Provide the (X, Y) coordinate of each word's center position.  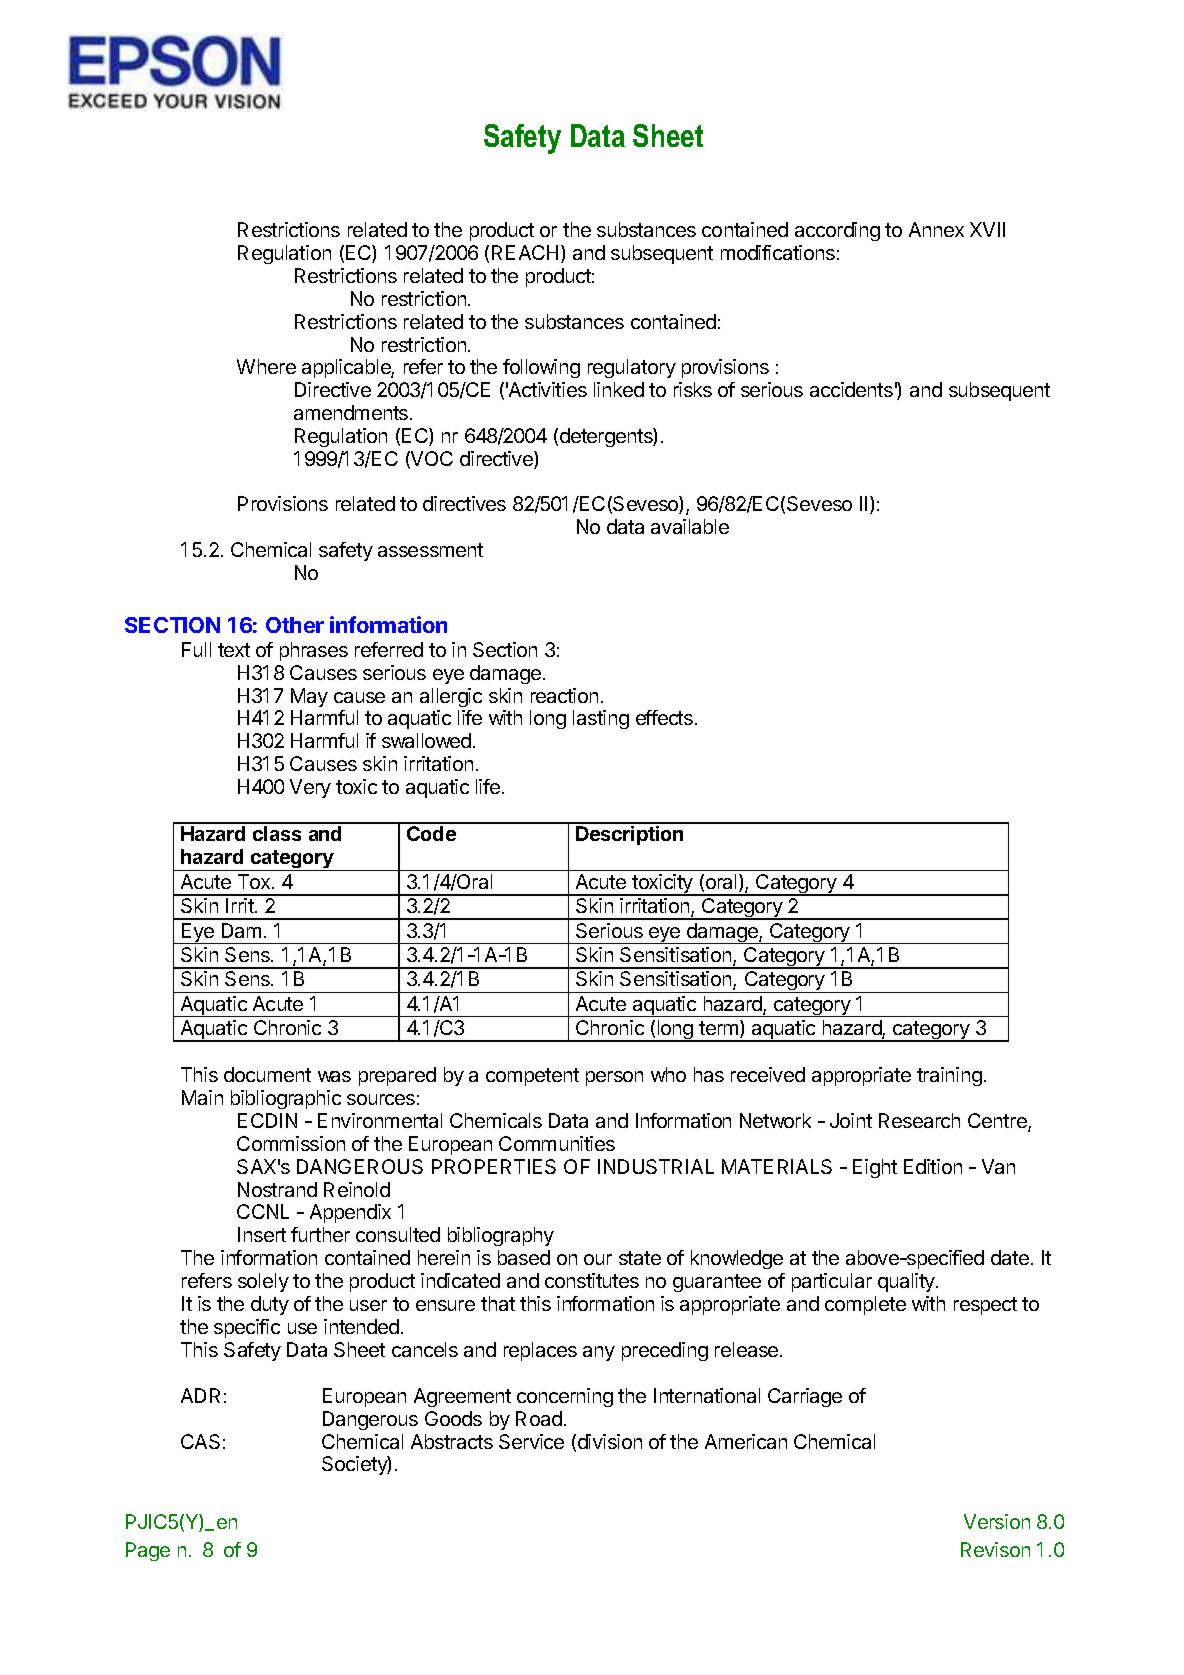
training (949, 1076)
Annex (936, 229)
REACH (525, 252)
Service (531, 1441)
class (277, 833)
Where (266, 366)
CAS (200, 1441)
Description (629, 835)
